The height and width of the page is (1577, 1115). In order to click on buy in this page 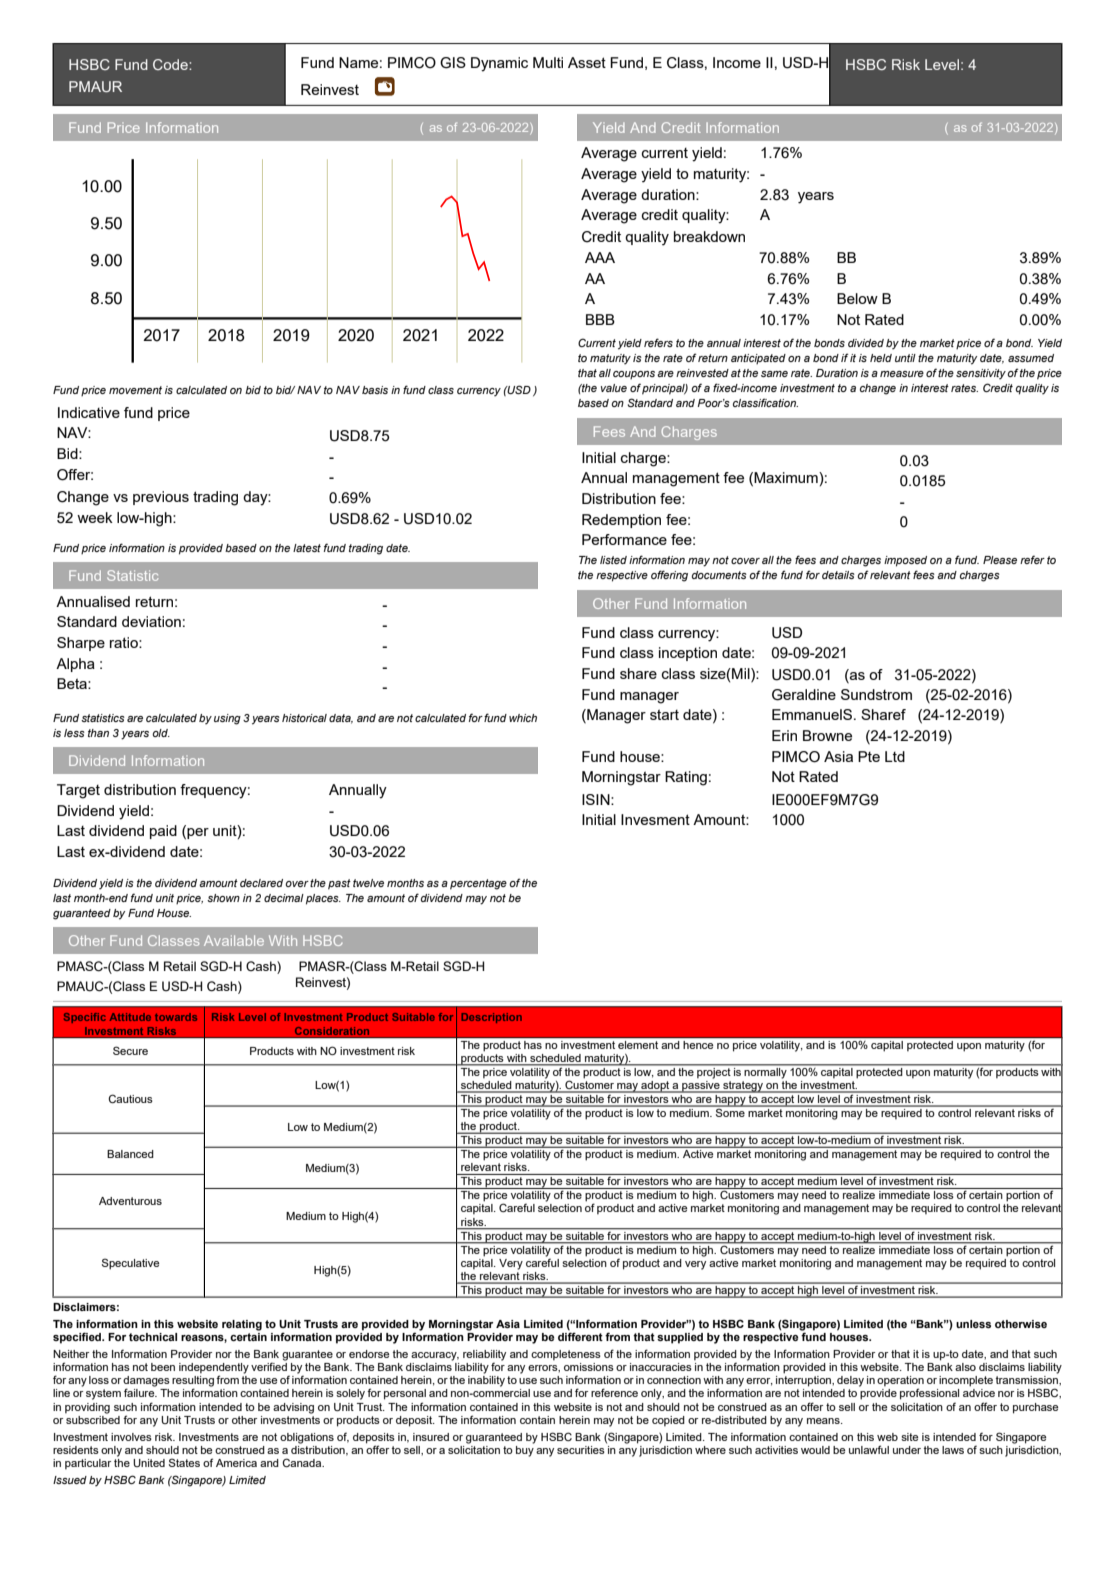, I will do `click(525, 1450)`.
